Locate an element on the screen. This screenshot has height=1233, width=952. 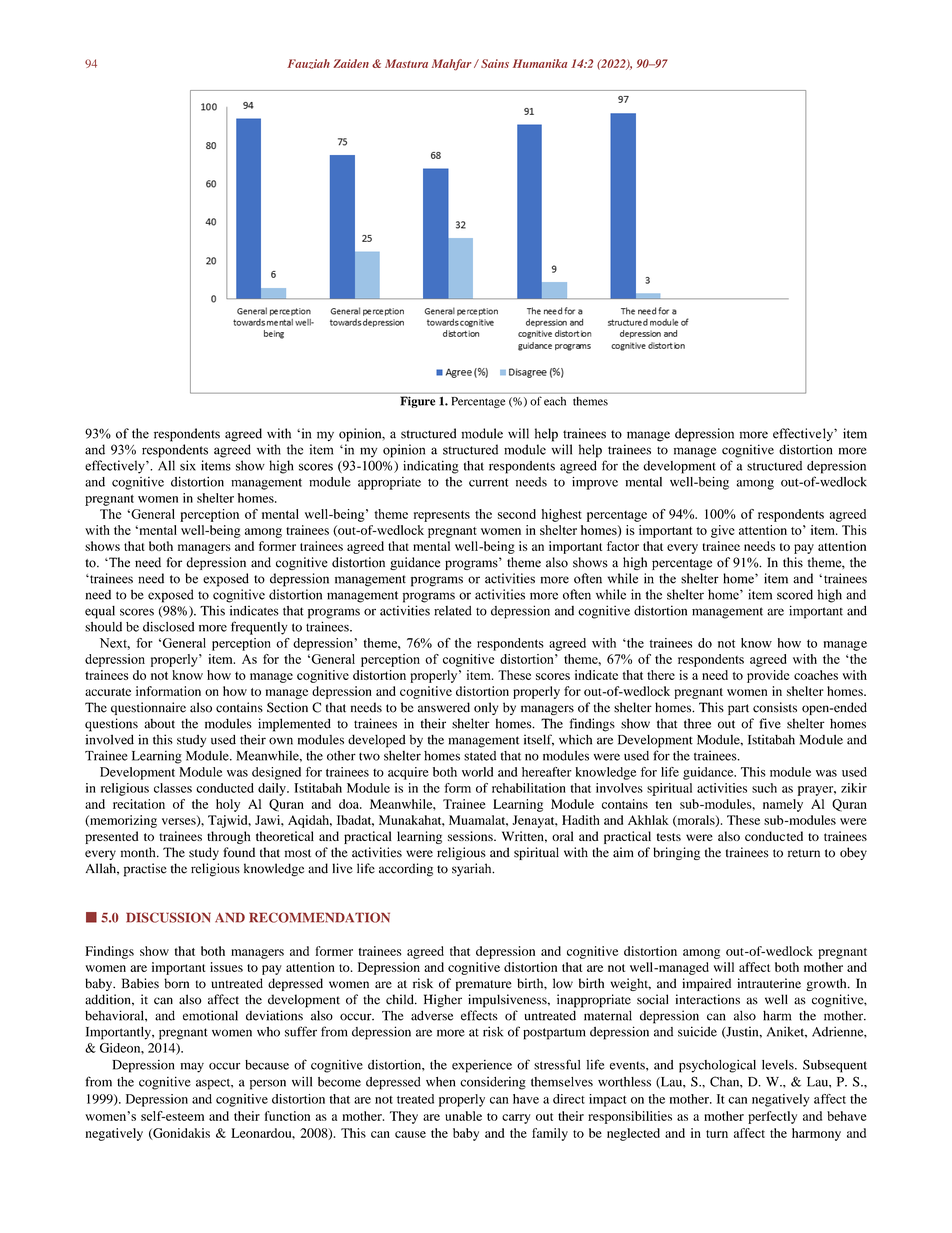
six is located at coordinates (188, 465).
